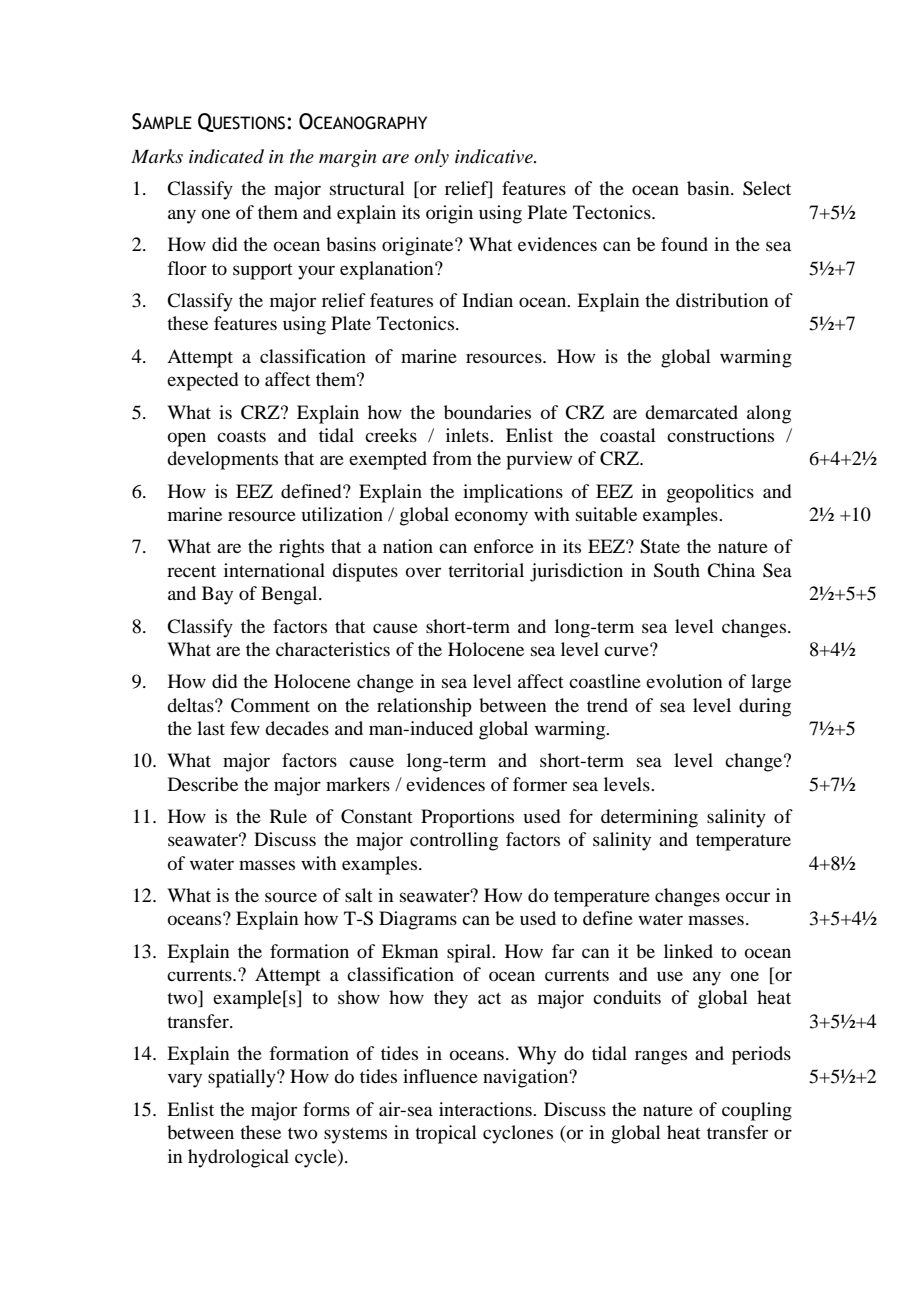 The image size is (924, 1308). What do you see at coordinates (288, 816) in the screenshot?
I see `Rule` at bounding box center [288, 816].
